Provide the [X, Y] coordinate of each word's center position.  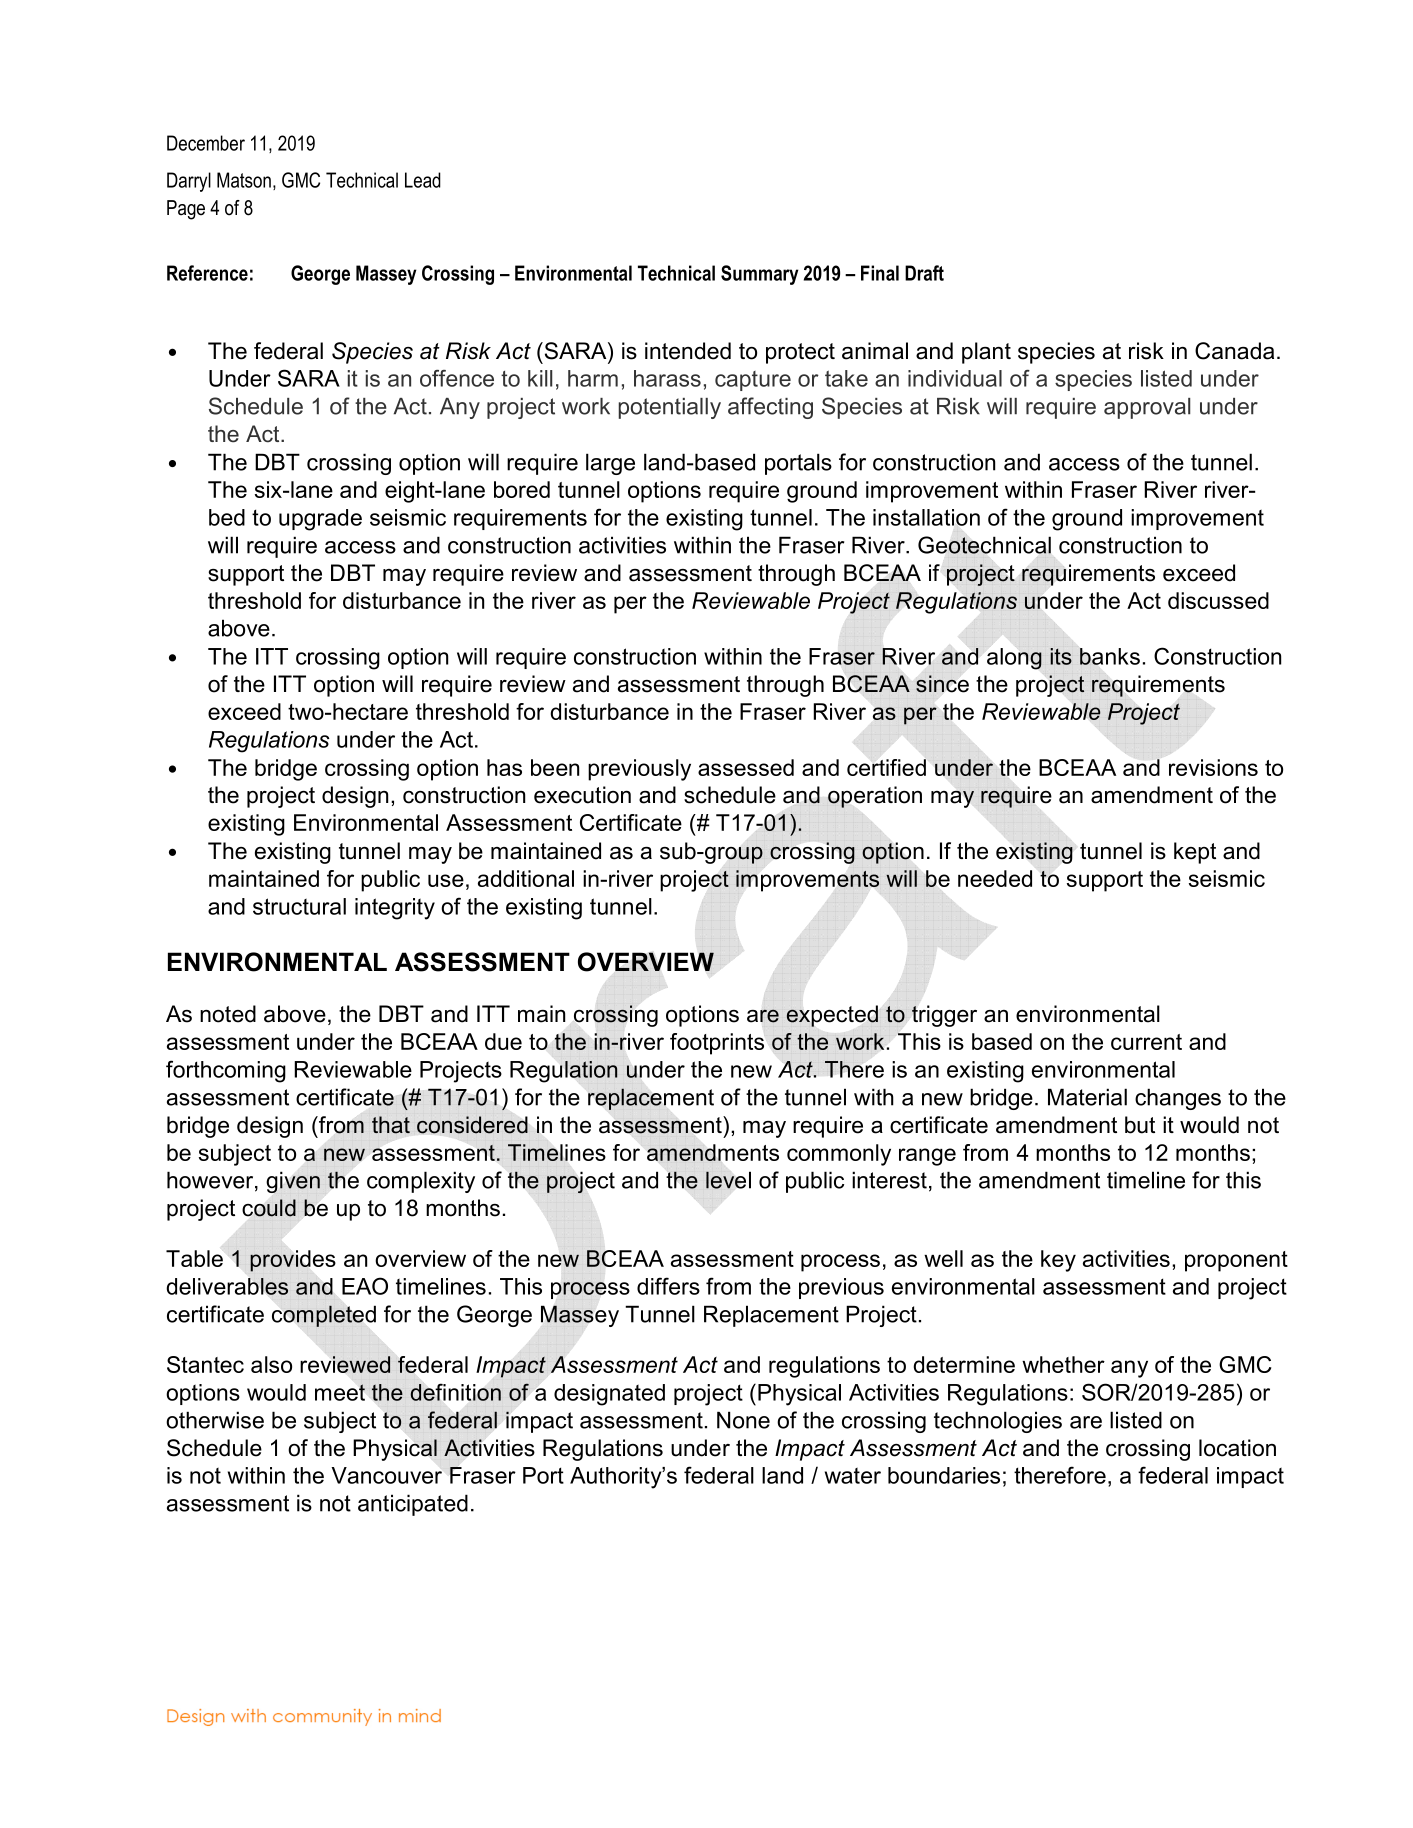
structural [299, 906]
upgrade [320, 520]
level [728, 1180]
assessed [746, 767]
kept [1195, 853]
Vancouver [386, 1475]
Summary [760, 275]
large [610, 464]
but [1140, 1125]
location [1237, 1448]
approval [1147, 408]
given [293, 1182]
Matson [244, 180]
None [743, 1420]
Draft [924, 273]
